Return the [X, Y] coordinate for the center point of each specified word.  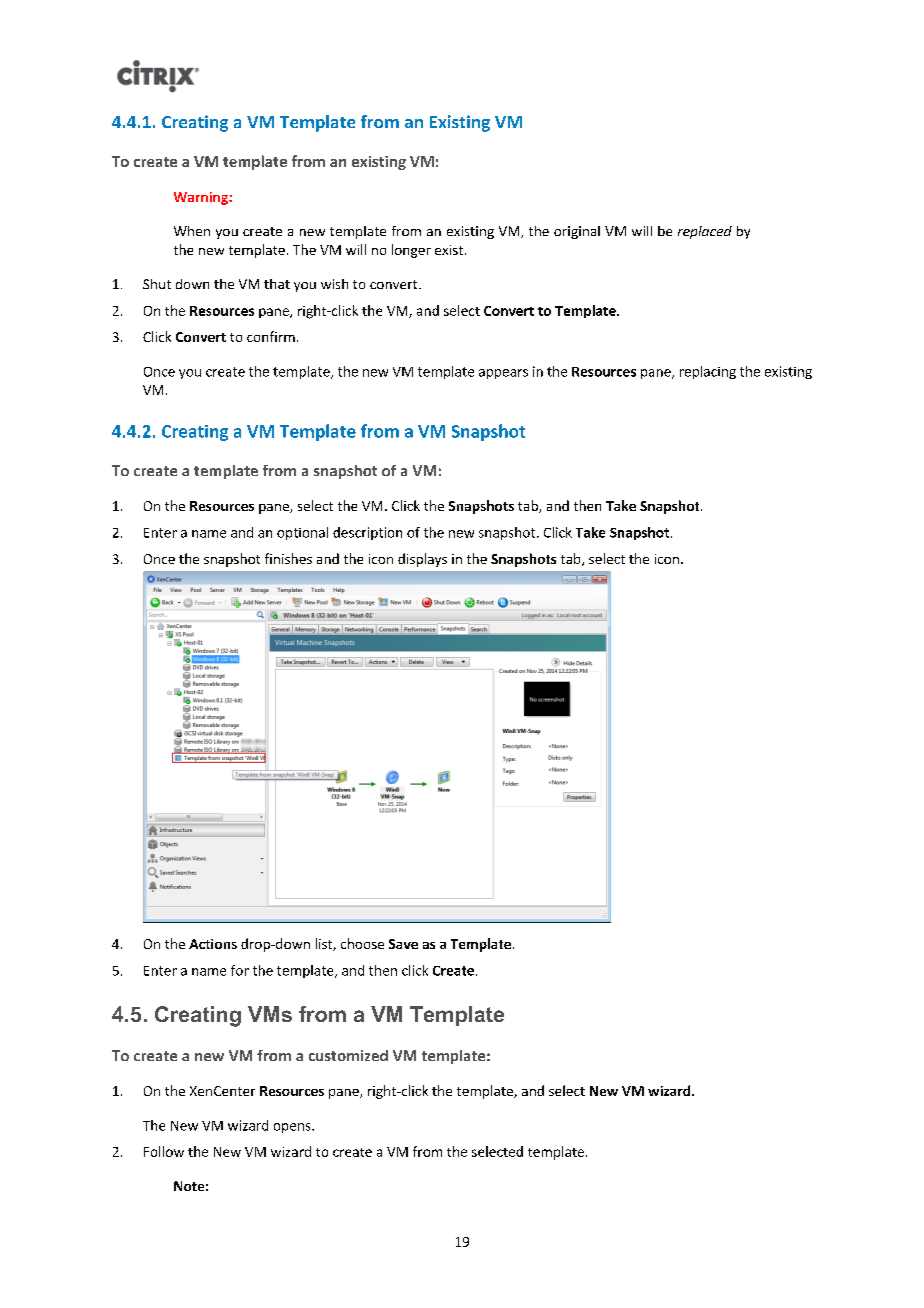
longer [411, 251]
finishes [288, 558]
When [192, 231]
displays [422, 560]
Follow [164, 1151]
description [367, 533]
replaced [705, 232]
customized [348, 1055]
